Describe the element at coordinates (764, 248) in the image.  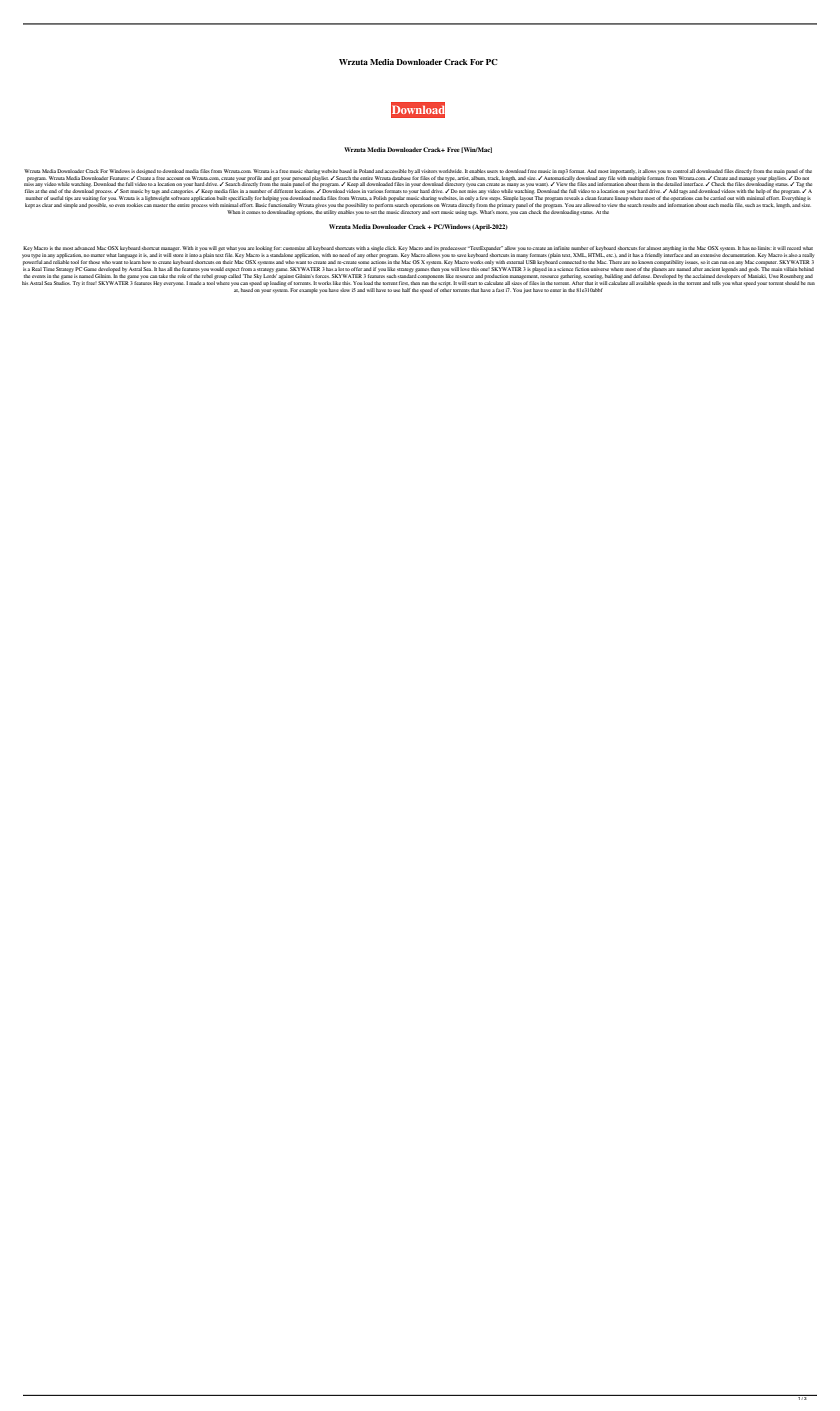
I see `limits` at that location.
